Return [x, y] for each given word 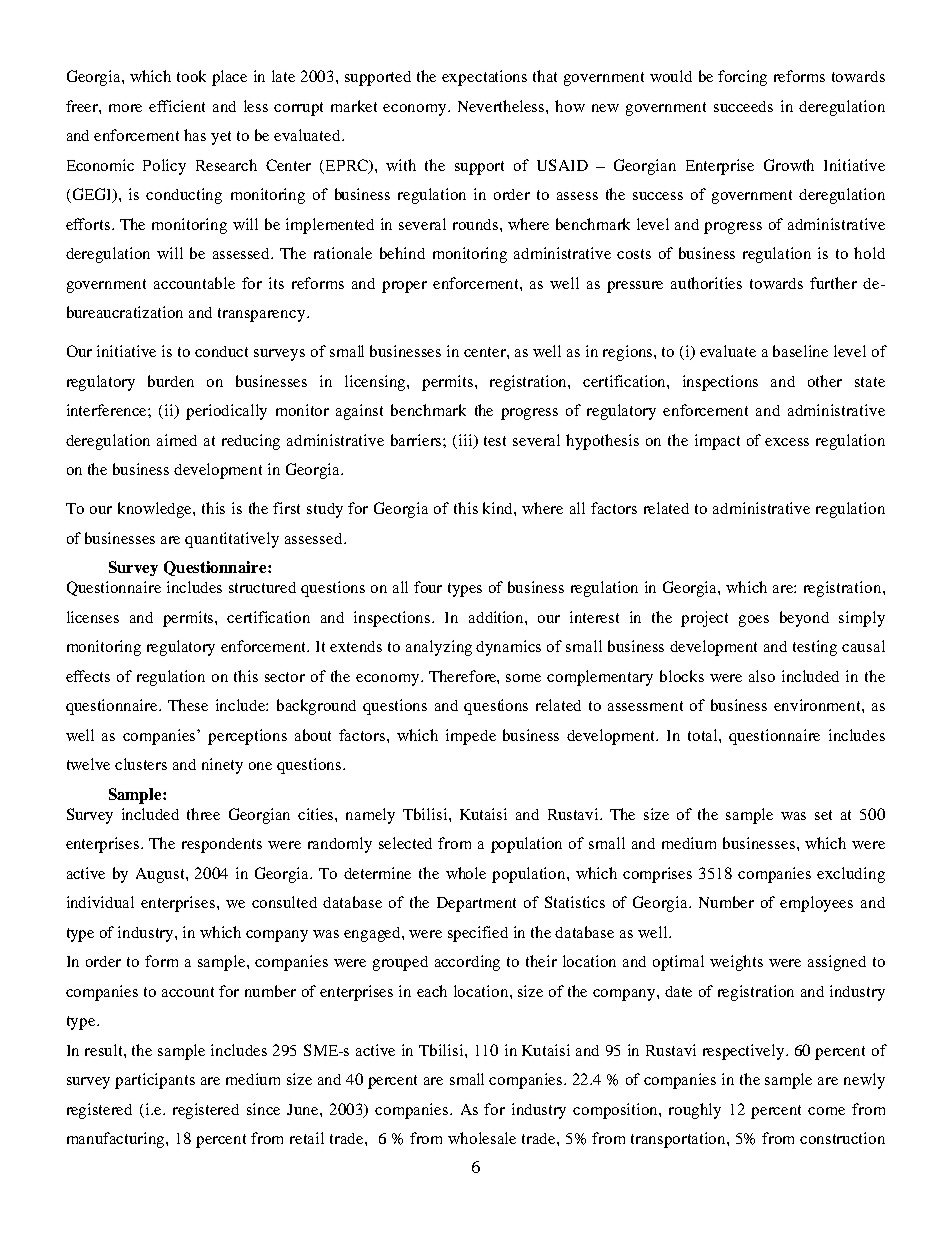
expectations [484, 78]
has [195, 135]
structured [262, 587]
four [428, 587]
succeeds [743, 106]
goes [754, 621]
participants [155, 1081]
